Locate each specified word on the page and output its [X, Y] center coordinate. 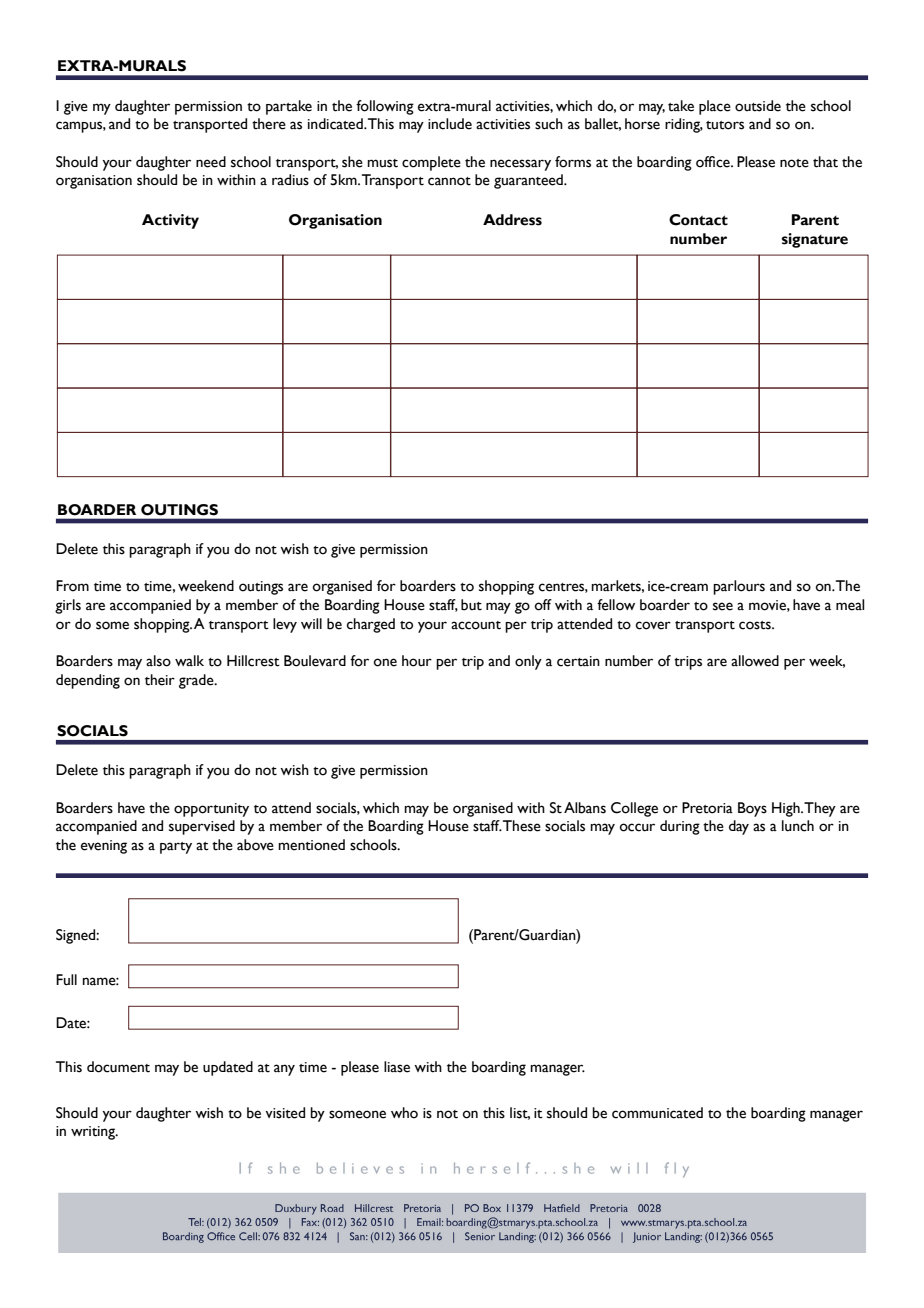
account [476, 625]
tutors [725, 125]
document [118, 1067]
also [158, 661]
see [723, 606]
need [211, 162]
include [450, 124]
